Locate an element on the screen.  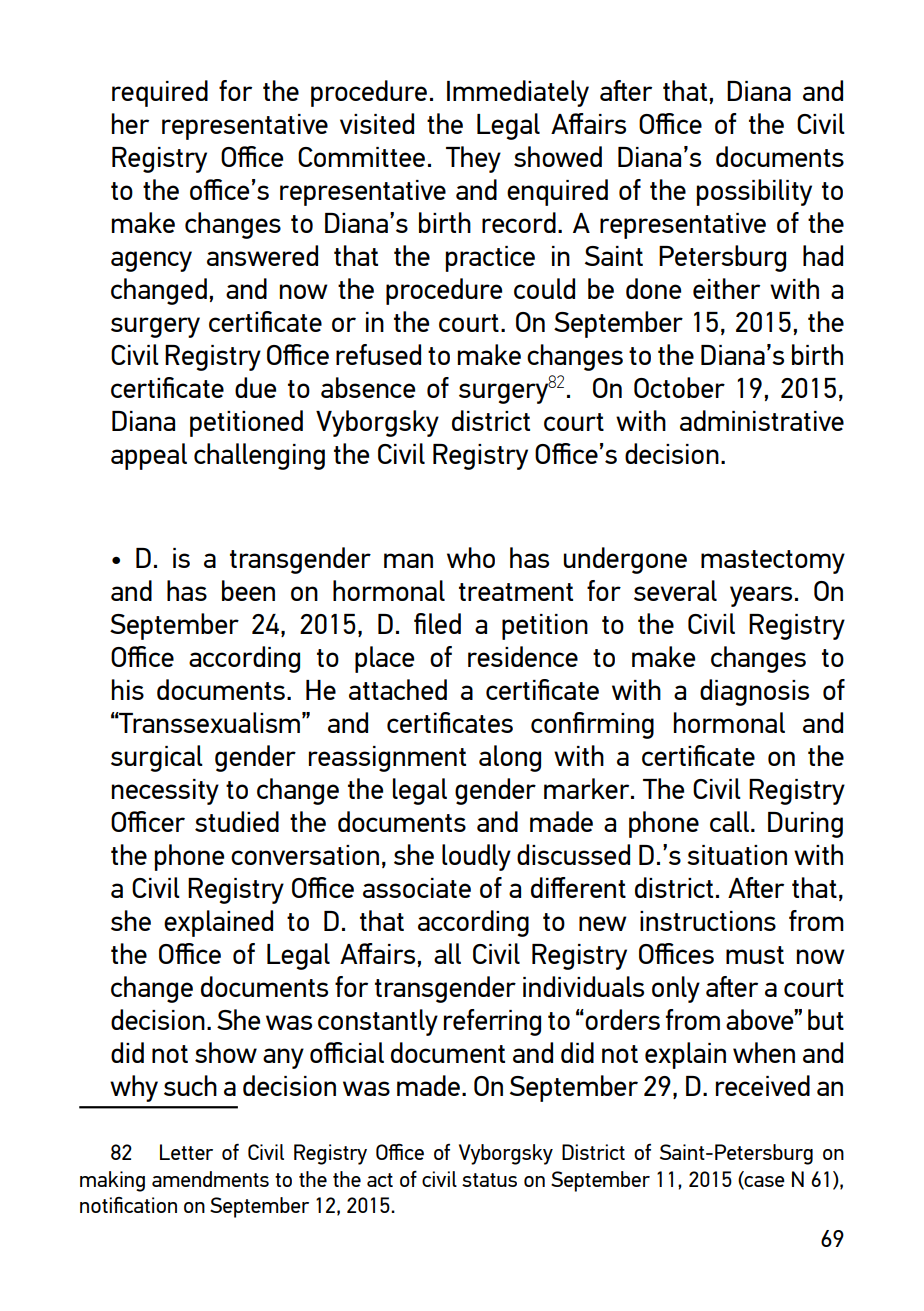
status is located at coordinates (489, 1180).
